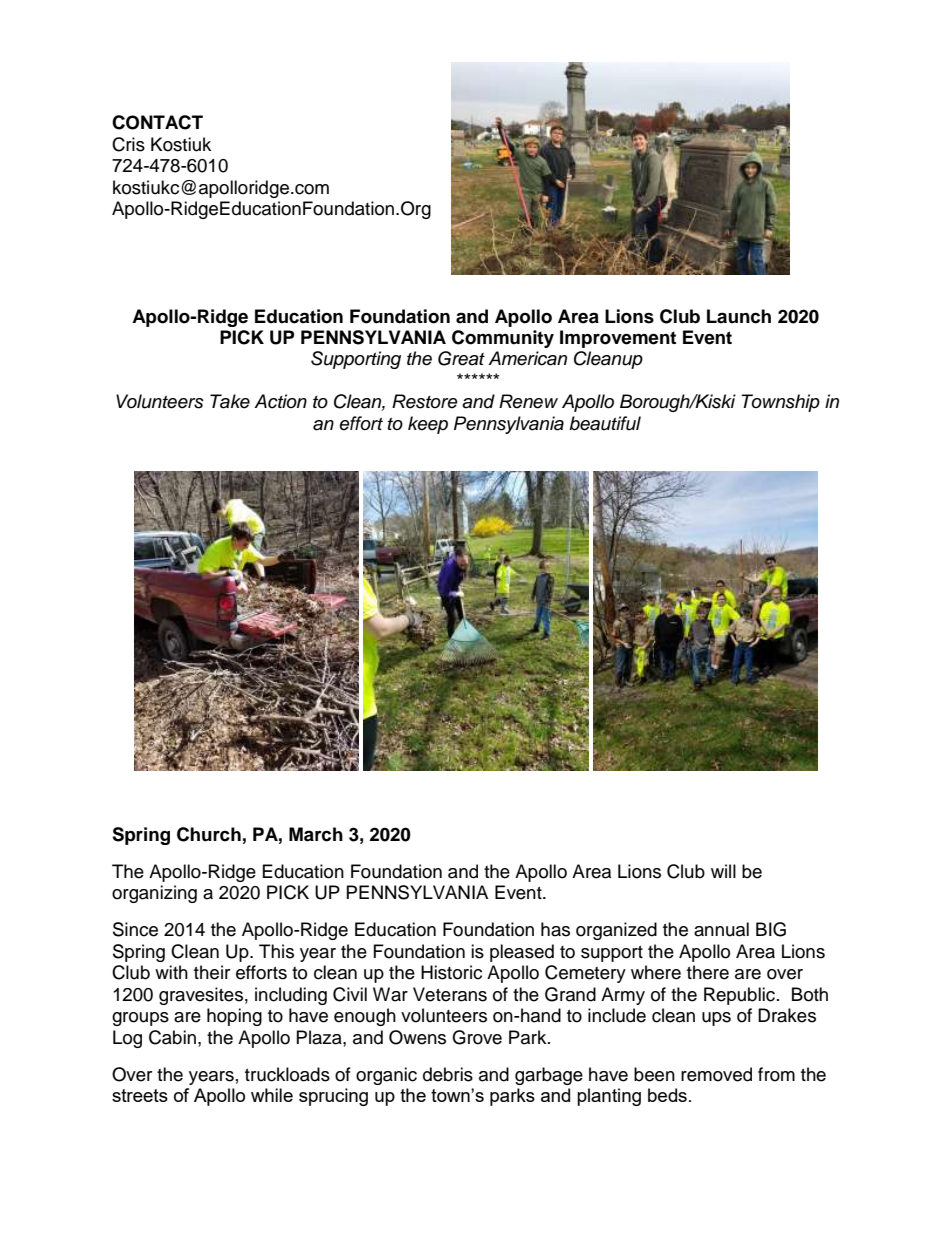  I want to click on Take, so click(230, 401).
